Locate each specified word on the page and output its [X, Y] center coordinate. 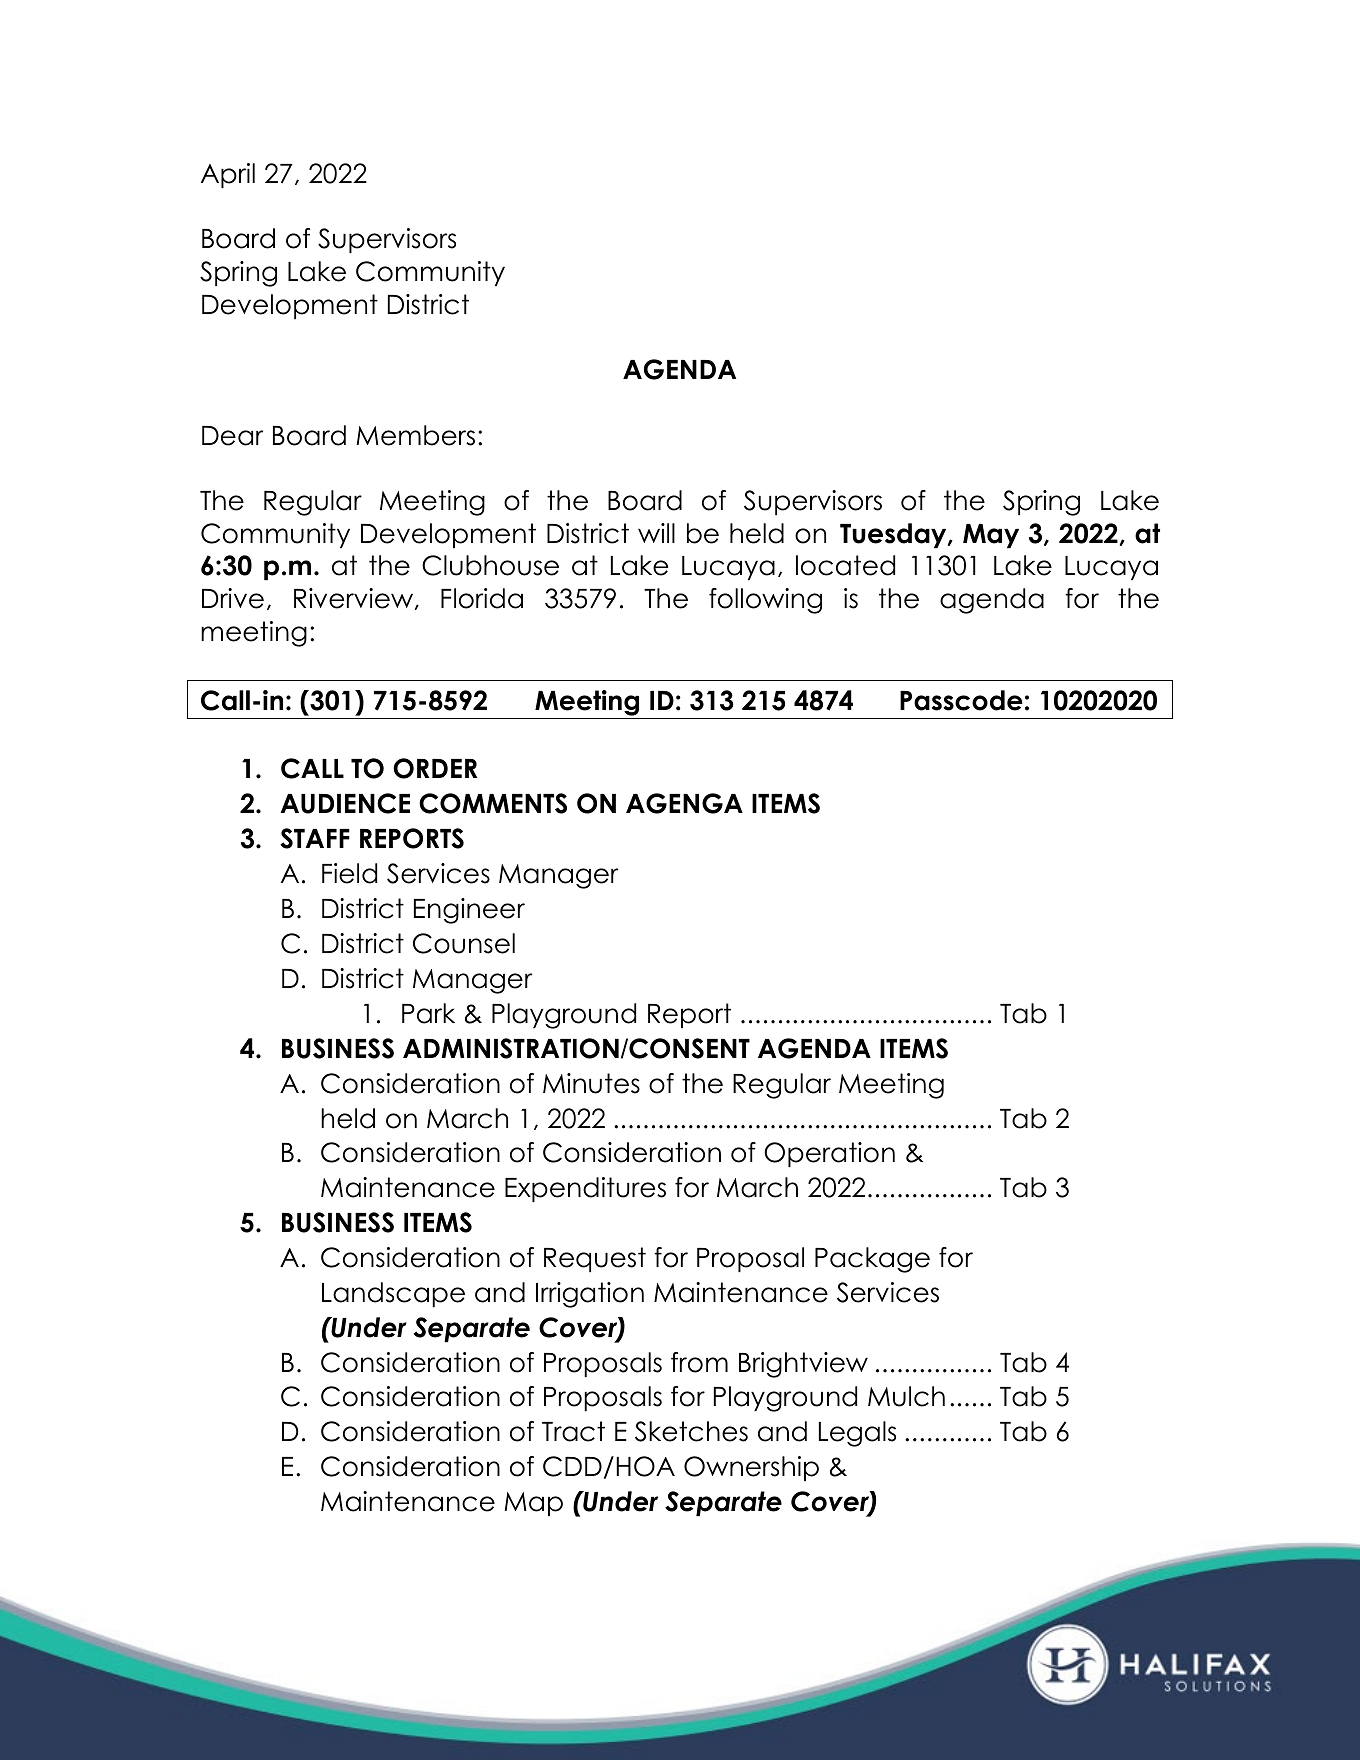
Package [872, 1260]
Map [533, 1504]
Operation [829, 1154]
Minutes [591, 1083]
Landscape [393, 1294]
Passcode [961, 700]
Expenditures [585, 1189]
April [228, 175]
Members [415, 435]
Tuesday [894, 535]
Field [349, 873]
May [991, 536]
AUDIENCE [345, 803]
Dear [232, 436]
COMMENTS [493, 803]
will [656, 533]
